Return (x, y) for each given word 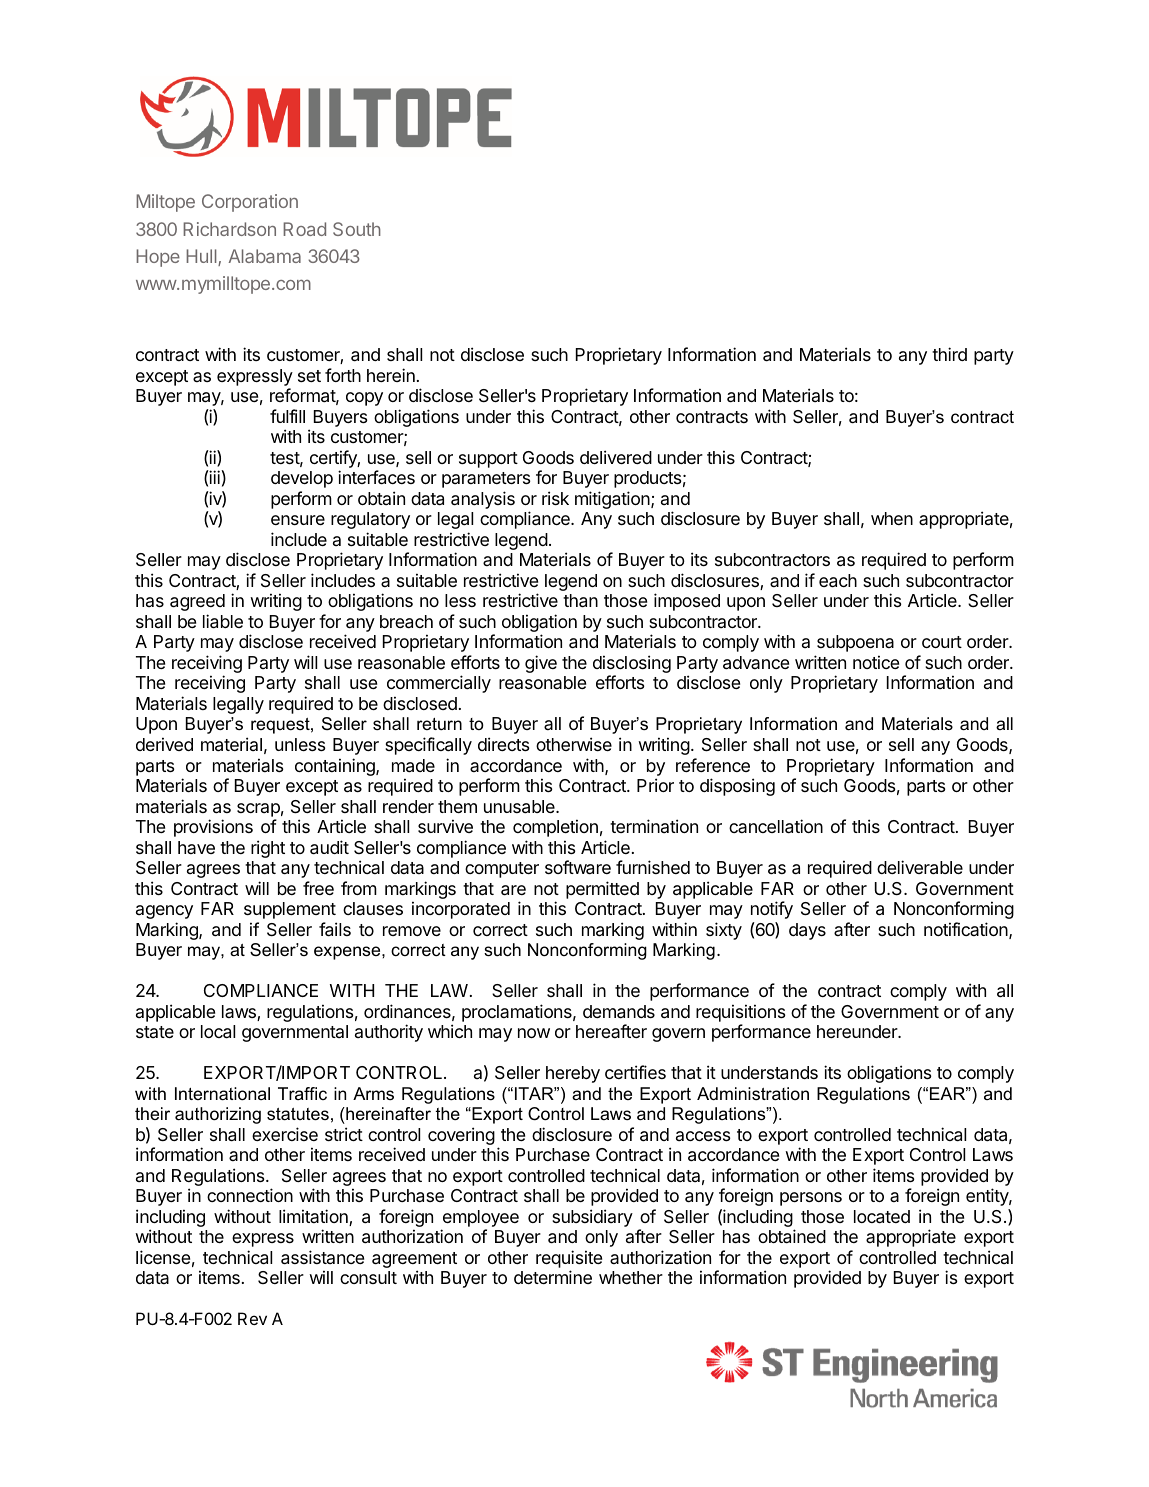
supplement (290, 910)
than (580, 601)
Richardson (229, 229)
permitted (602, 890)
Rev (252, 1318)
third (949, 354)
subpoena (855, 643)
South (357, 229)
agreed (197, 602)
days (807, 931)
